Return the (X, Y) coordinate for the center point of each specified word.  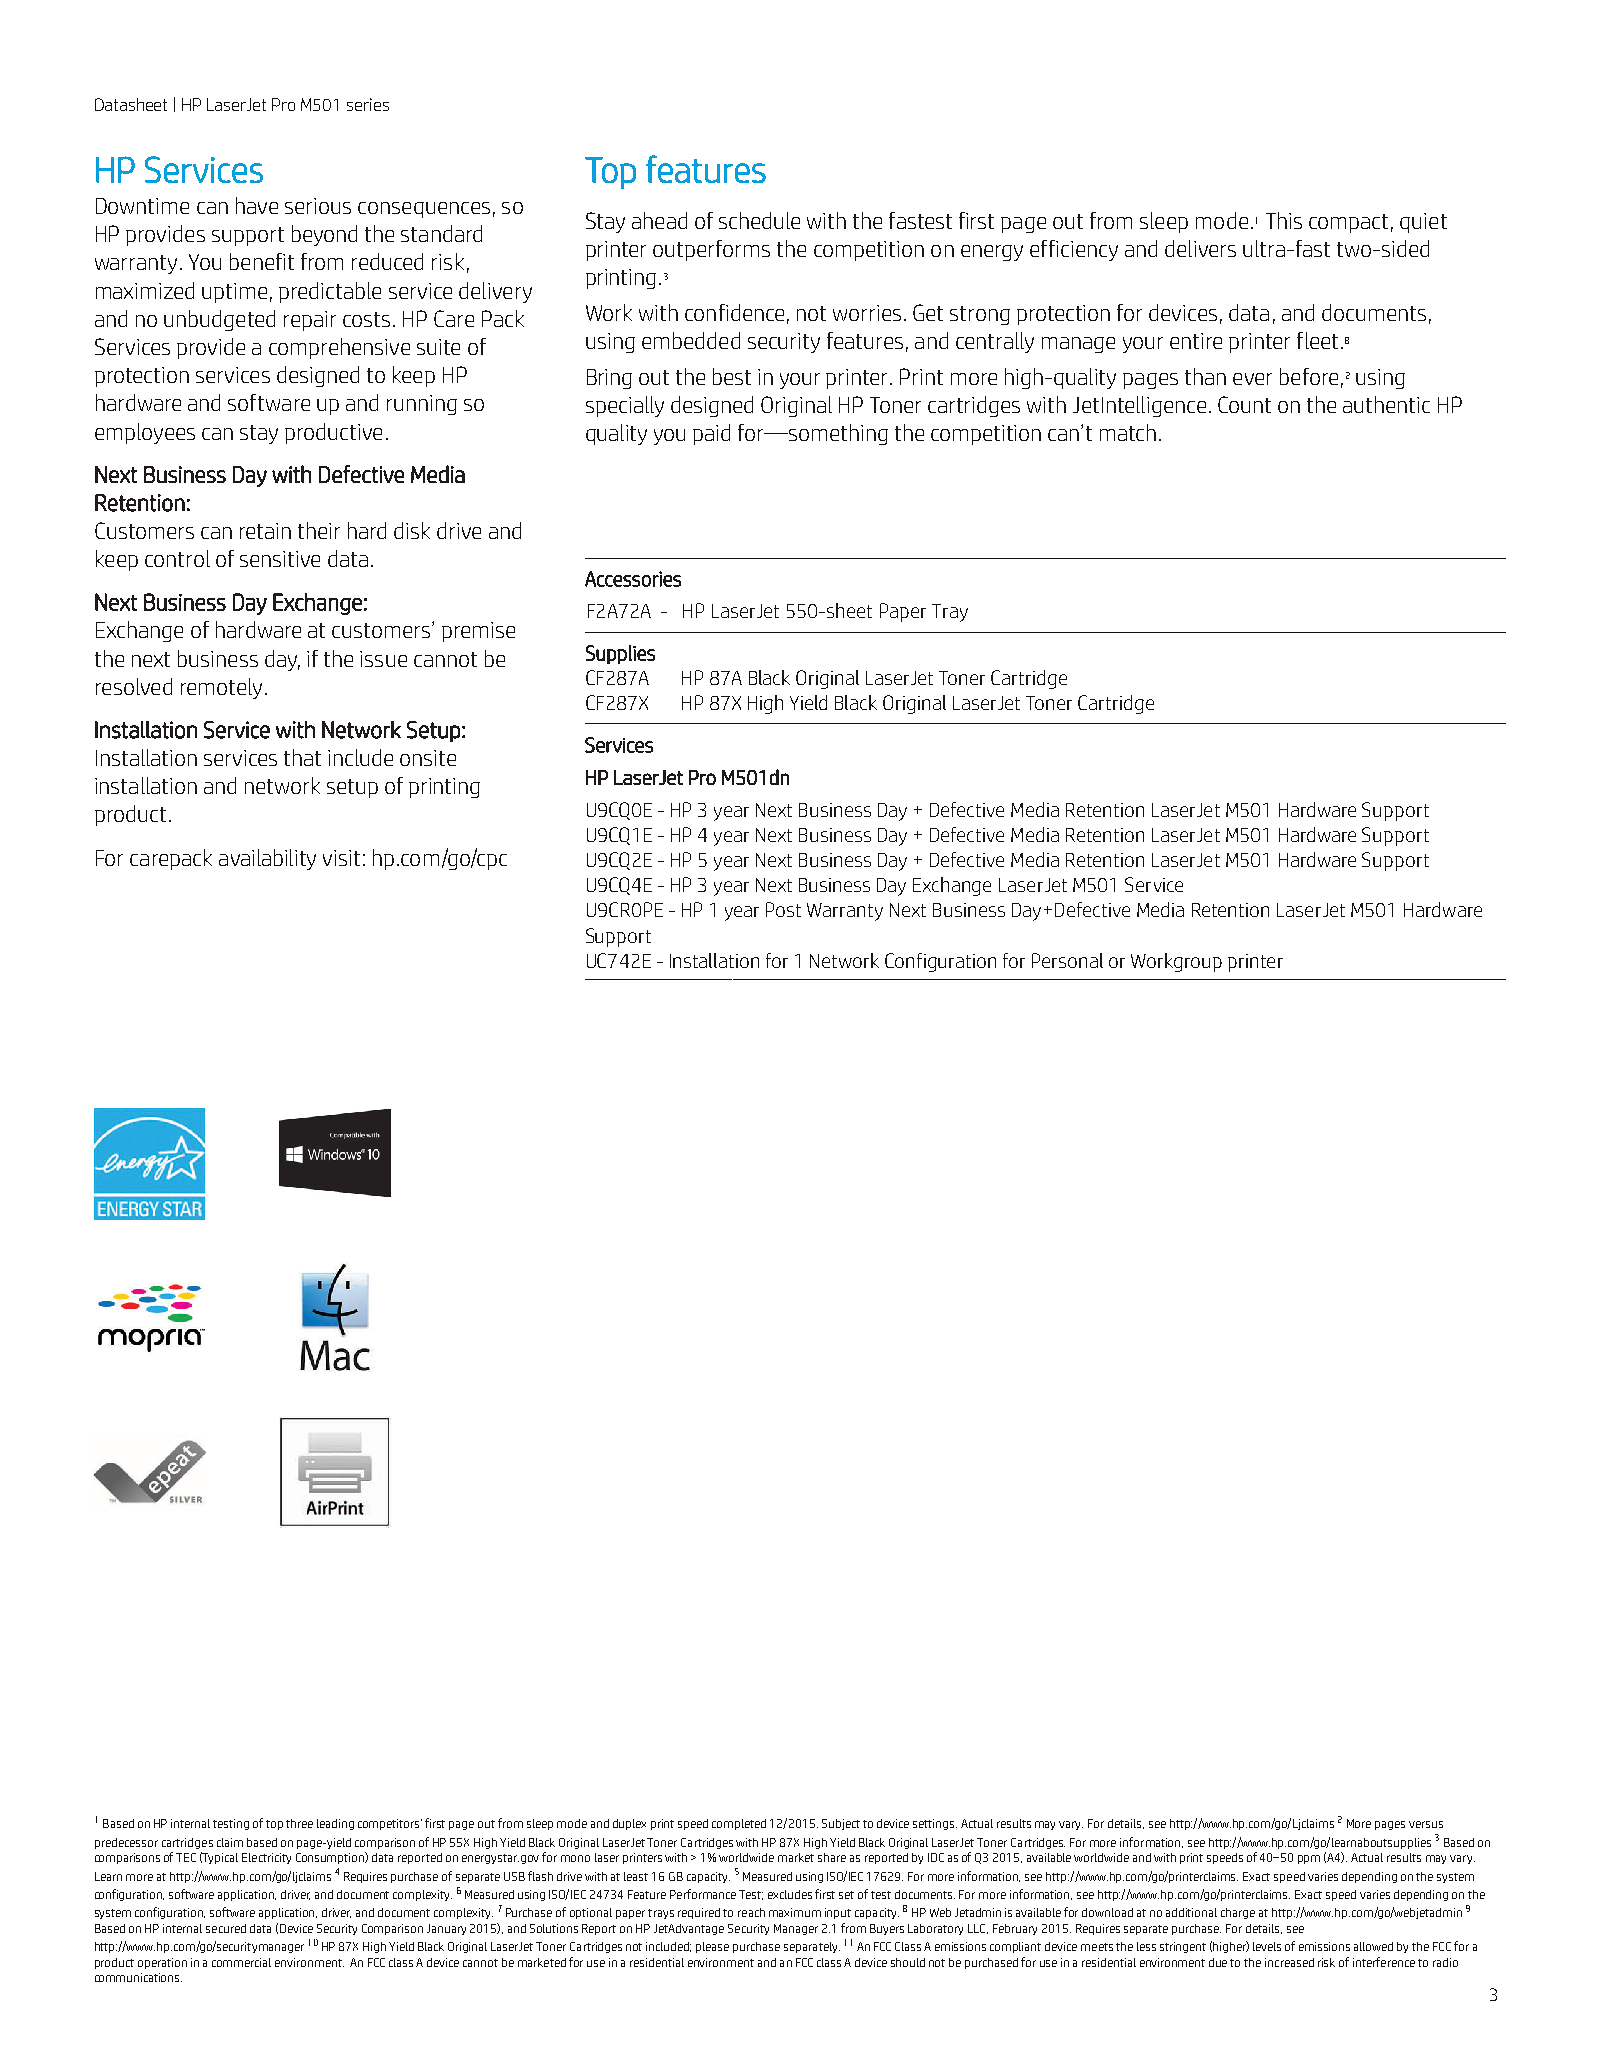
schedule (759, 220)
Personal (1067, 960)
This (1284, 220)
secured (226, 1928)
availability (267, 859)
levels (1267, 1946)
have (257, 205)
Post (783, 909)
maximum (795, 1912)
